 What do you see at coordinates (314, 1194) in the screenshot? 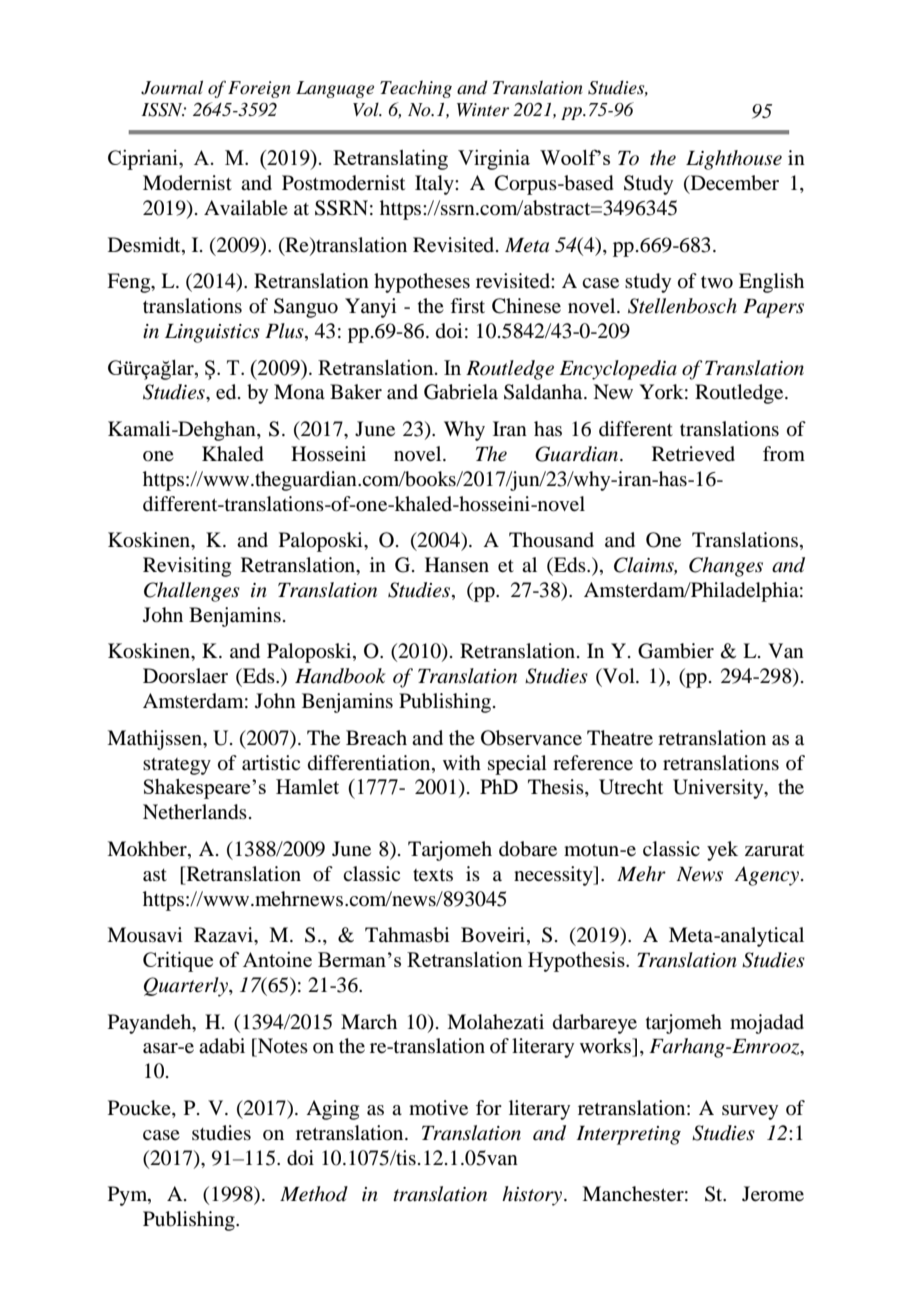
I see `Method` at bounding box center [314, 1194].
